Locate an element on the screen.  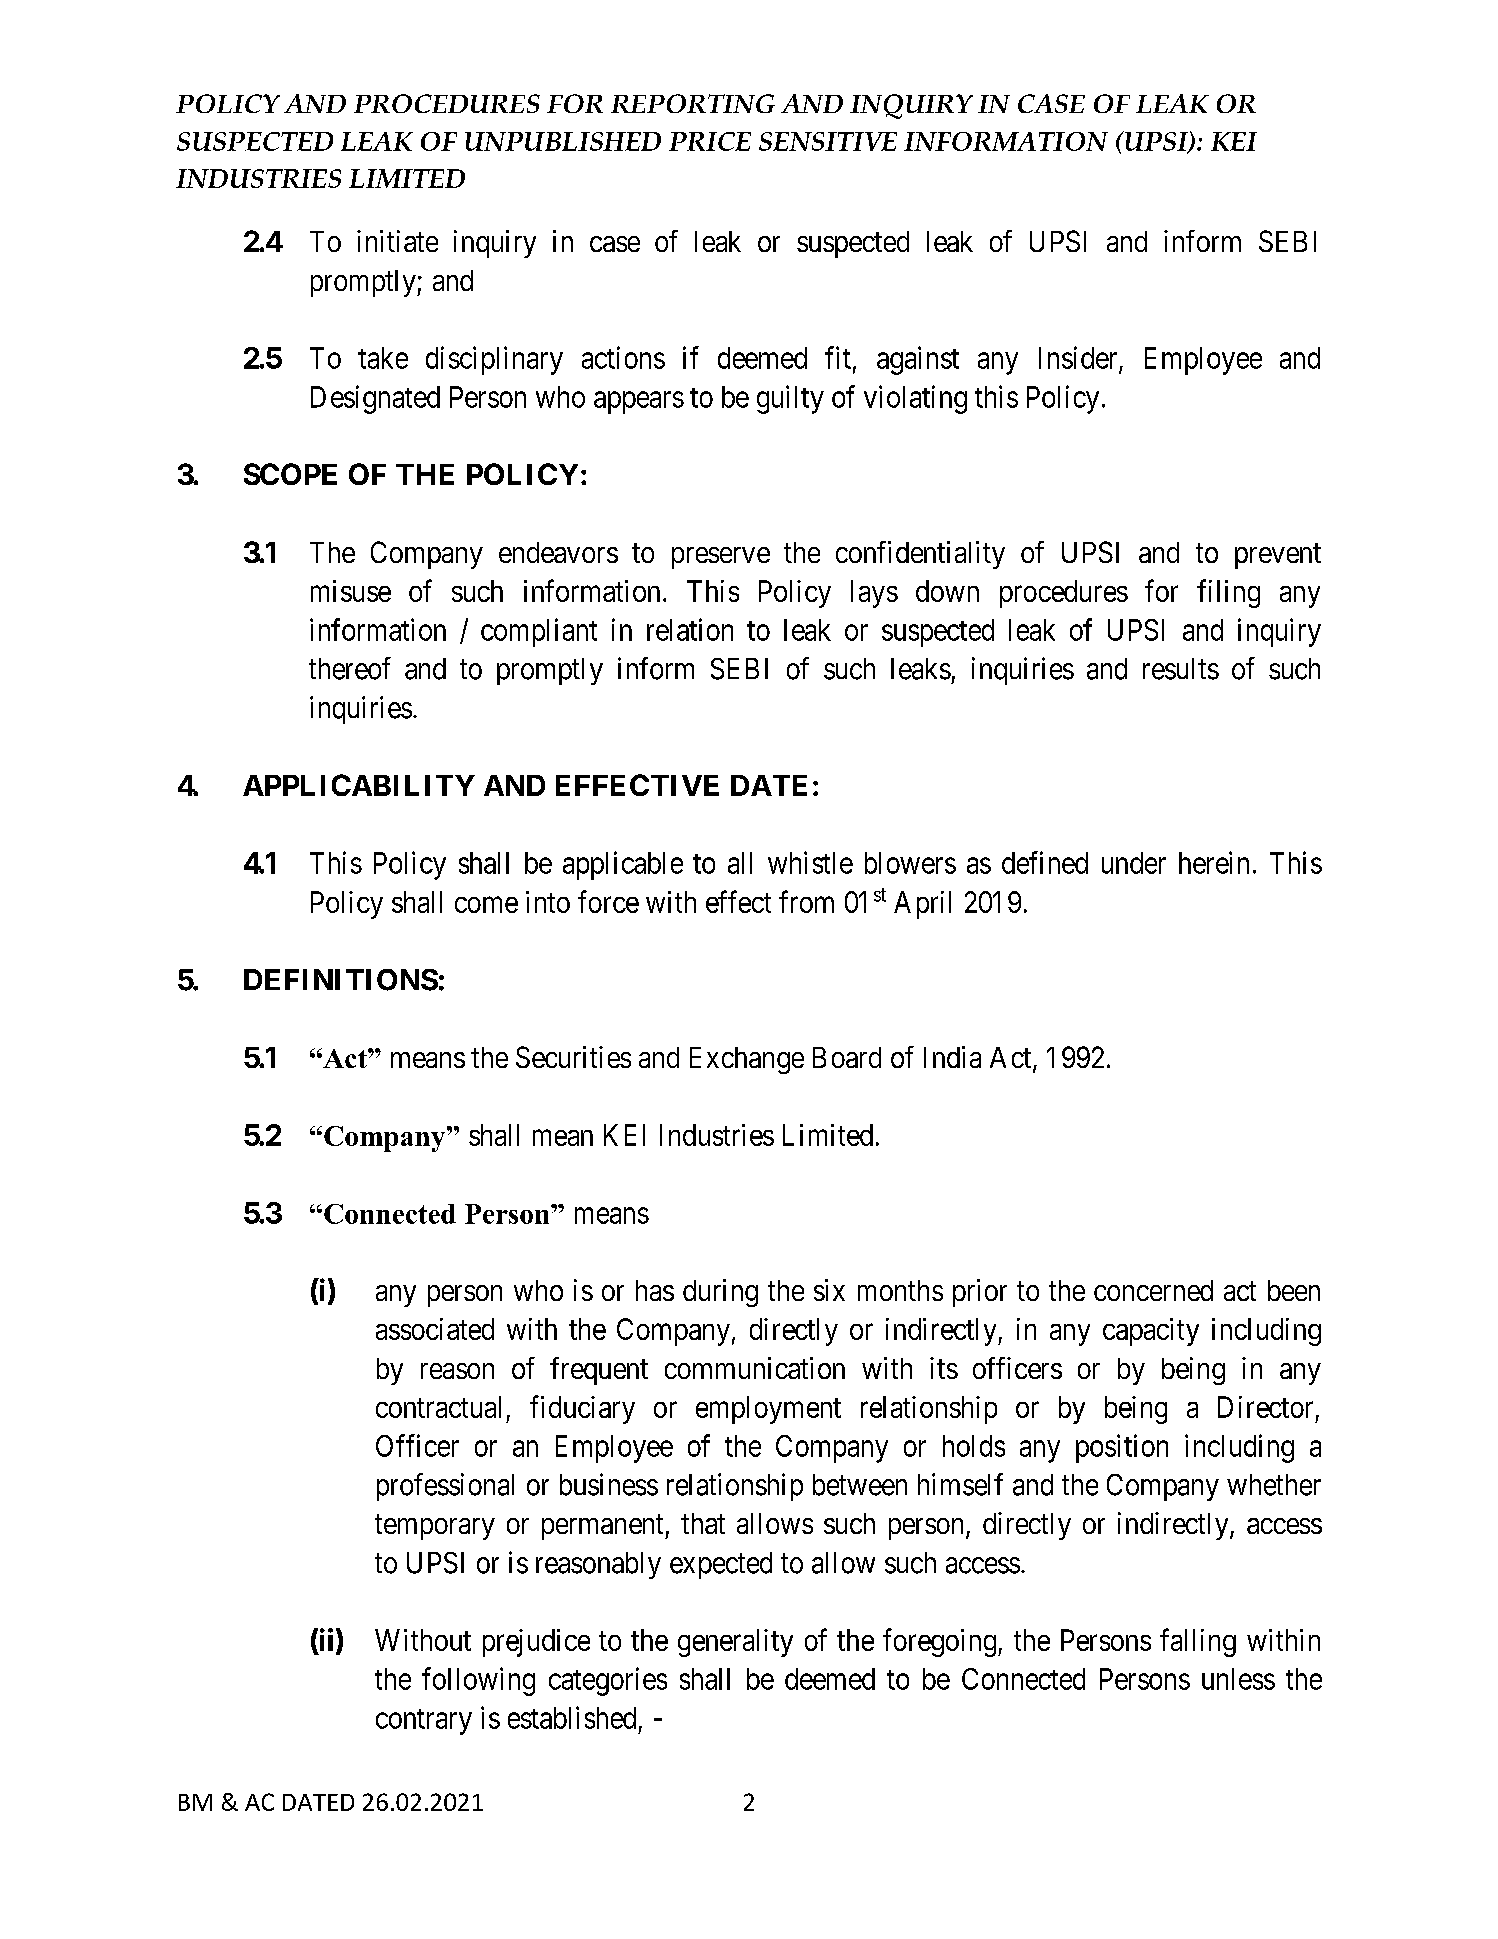
initiate is located at coordinates (397, 241).
